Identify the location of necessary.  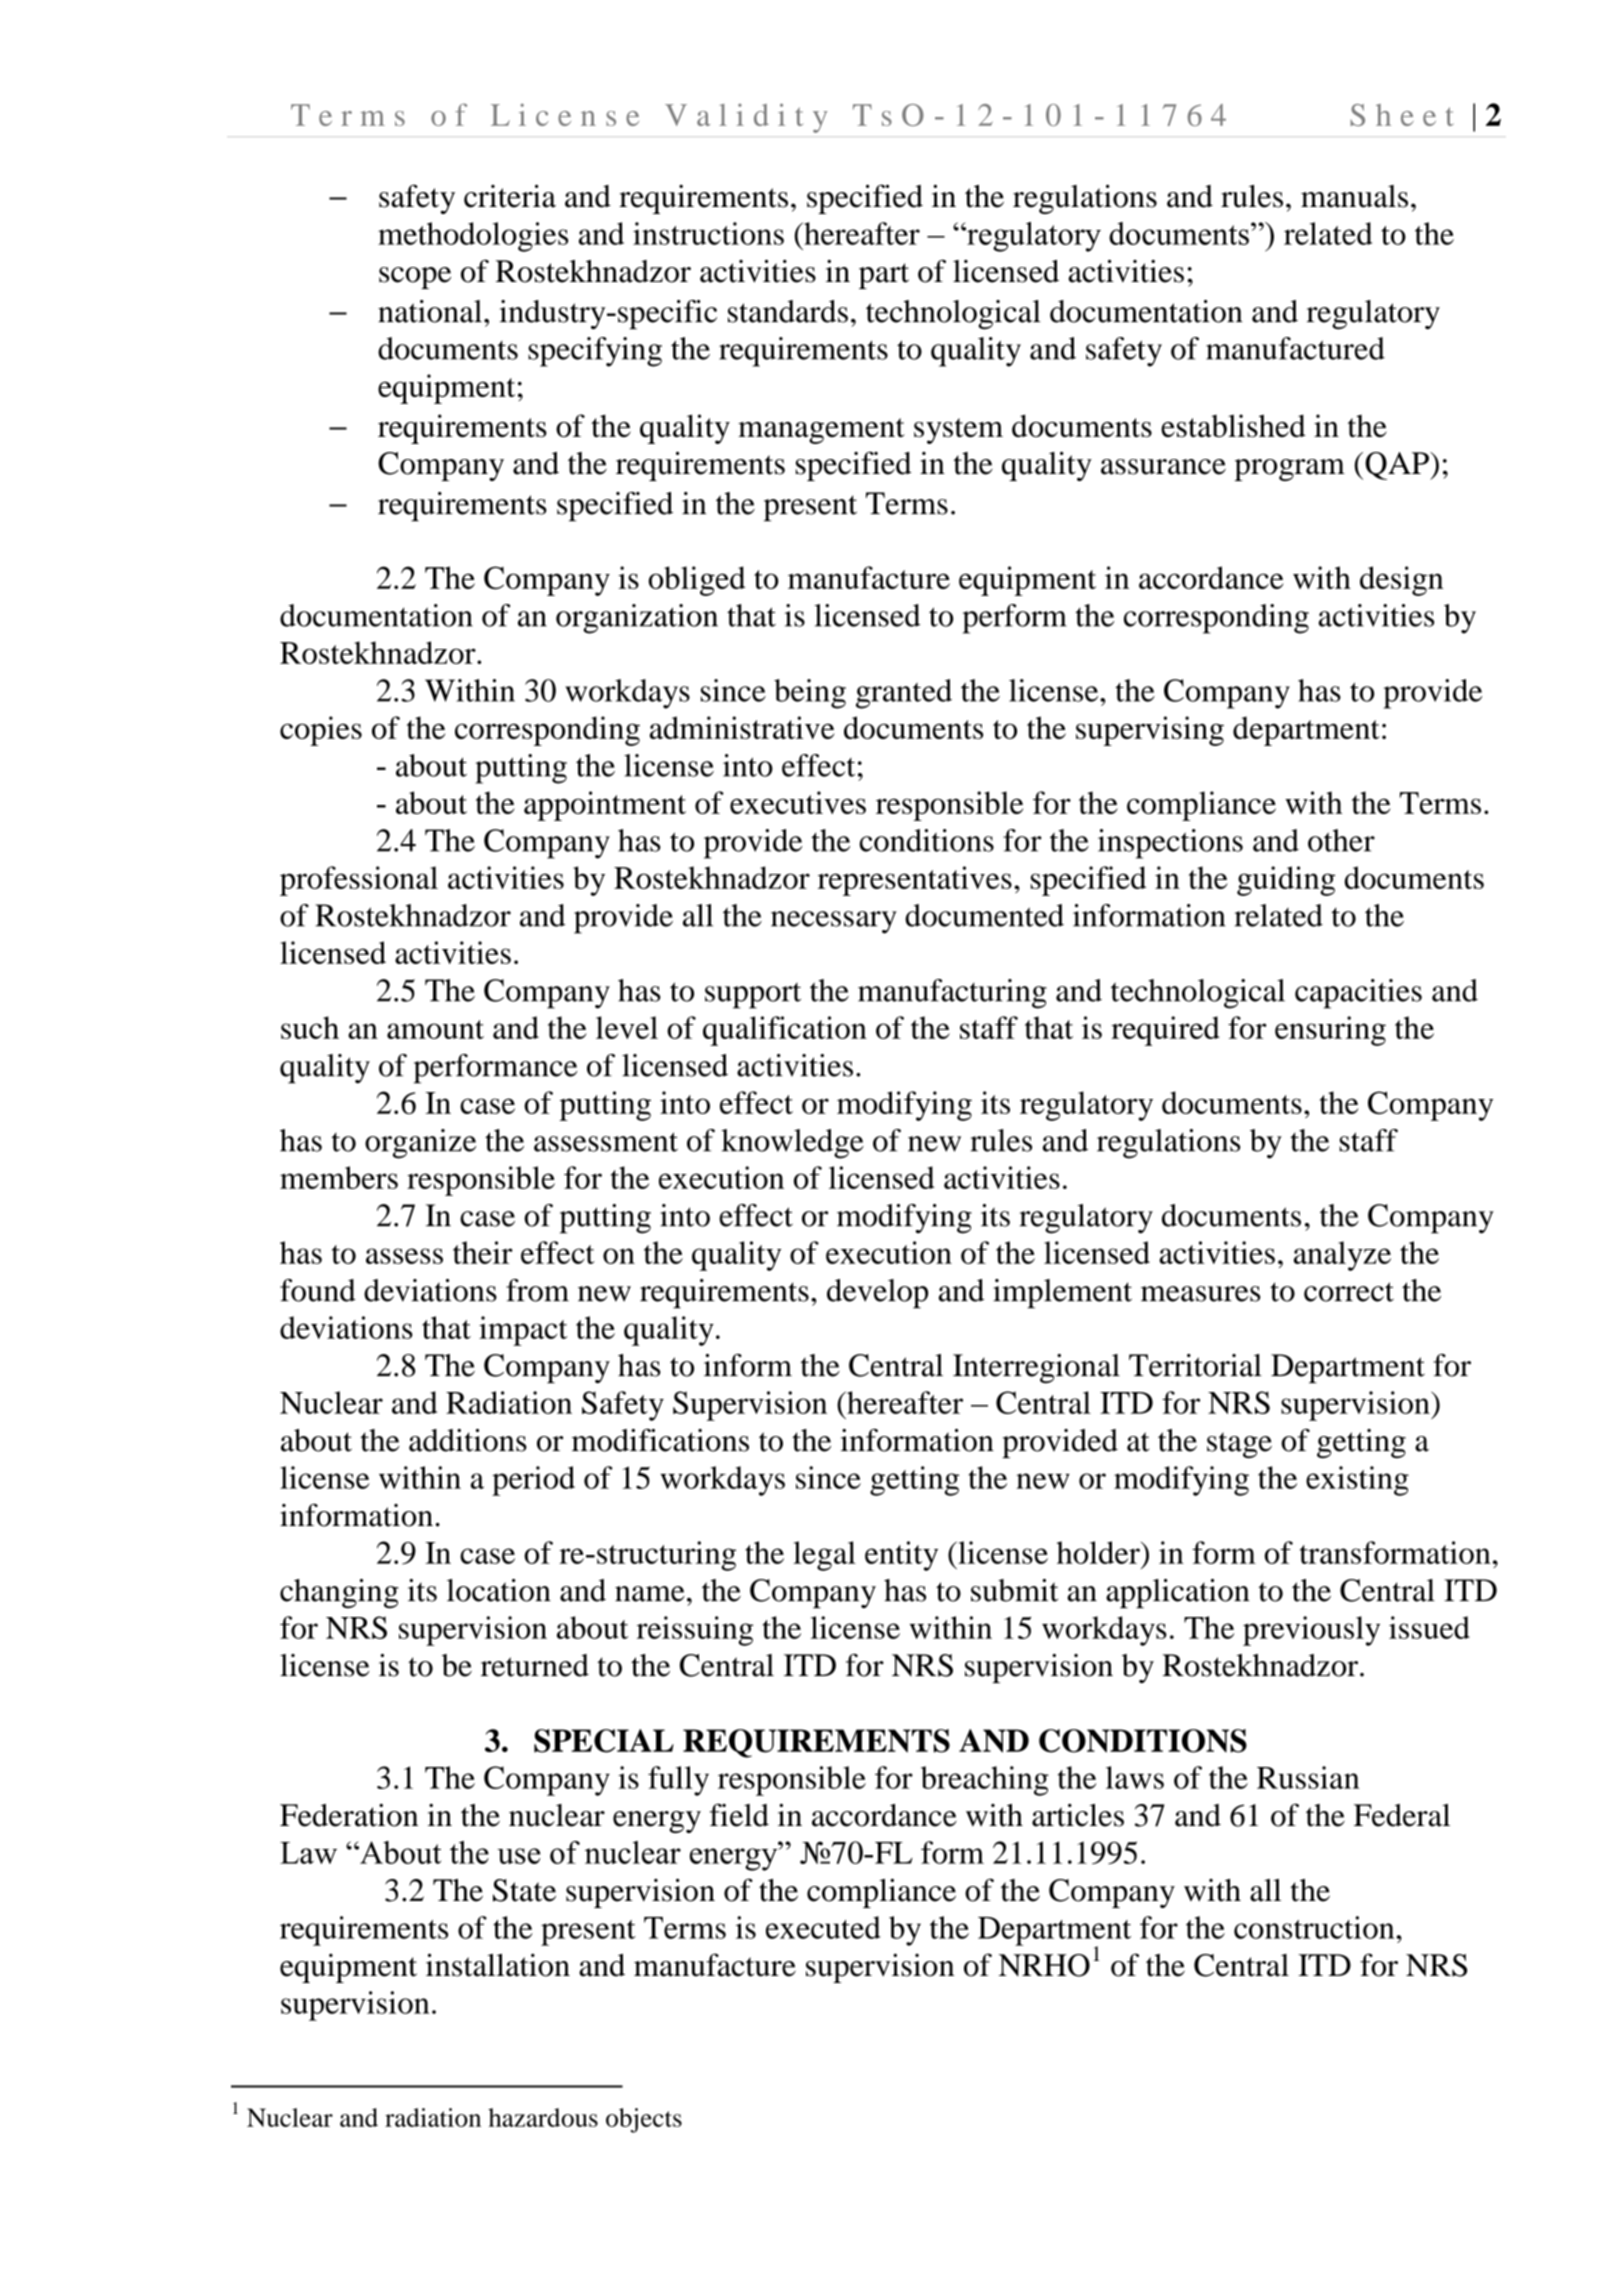
(834, 922).
